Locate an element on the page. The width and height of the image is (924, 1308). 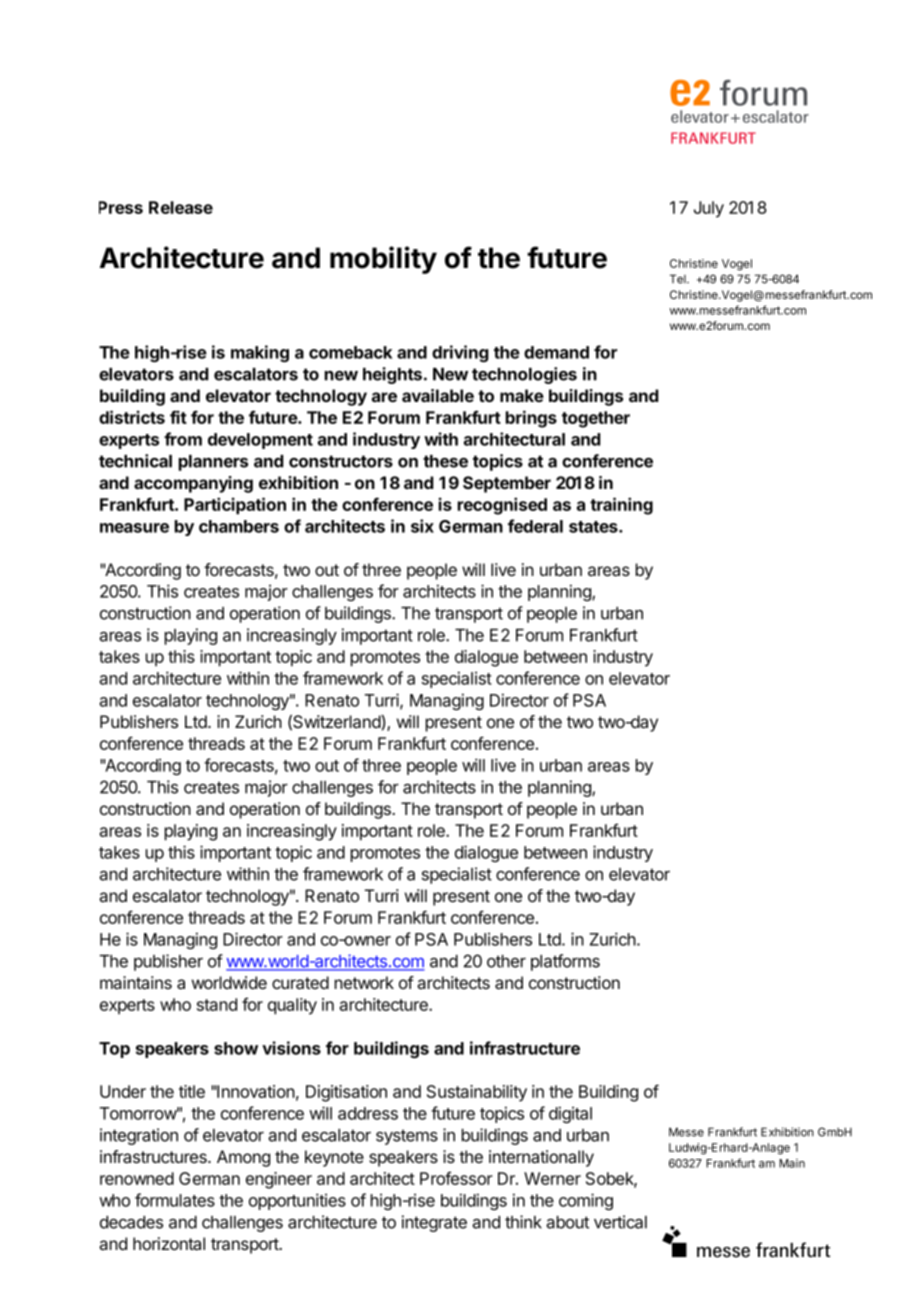
Release is located at coordinates (181, 207).
